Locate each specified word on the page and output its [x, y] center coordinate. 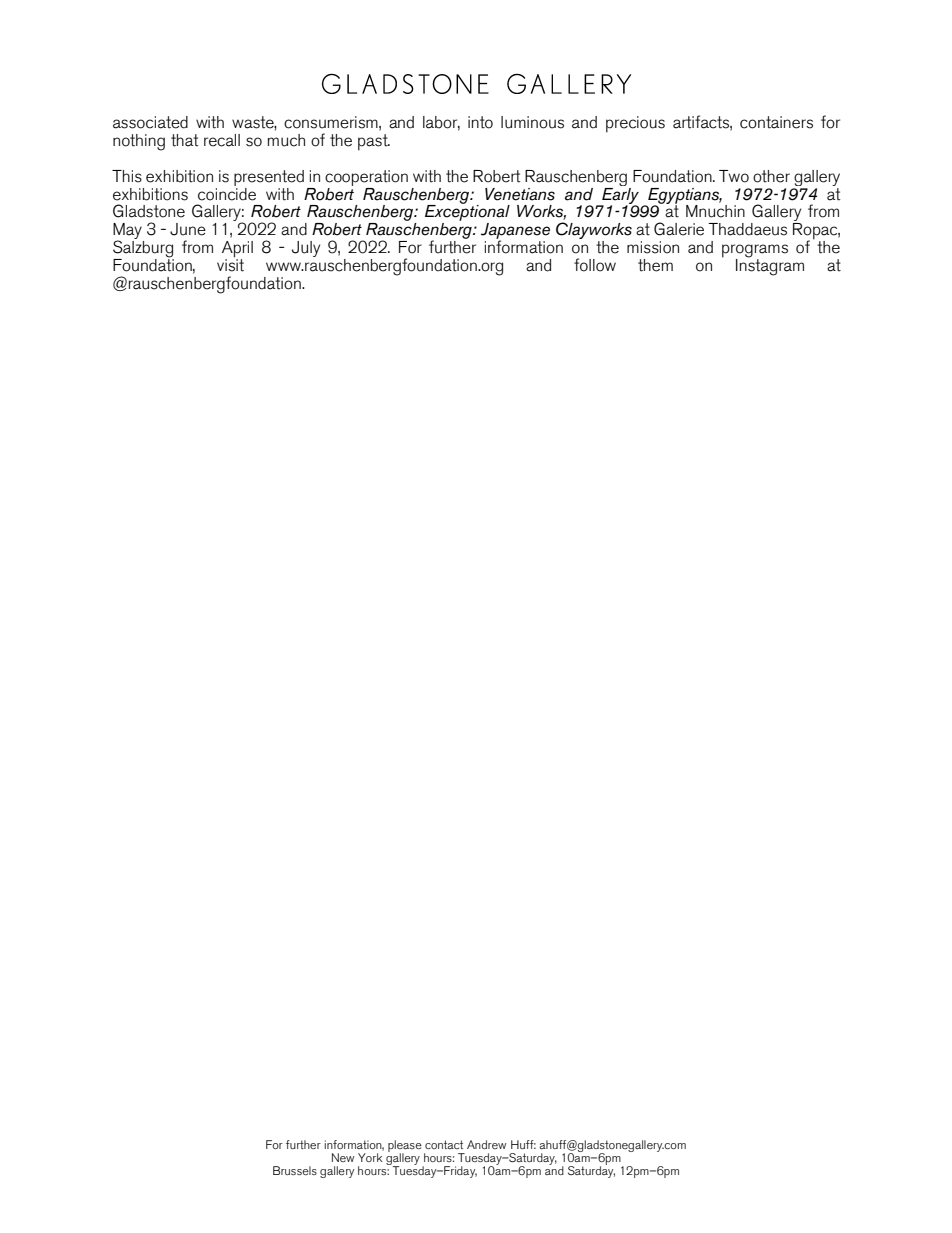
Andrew [486, 1144]
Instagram [770, 266]
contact [444, 1144]
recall [222, 140]
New [343, 1157]
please [405, 1147]
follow [595, 265]
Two [734, 176]
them [655, 265]
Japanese [515, 232]
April [237, 250]
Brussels [295, 1170]
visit [230, 264]
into [480, 122]
